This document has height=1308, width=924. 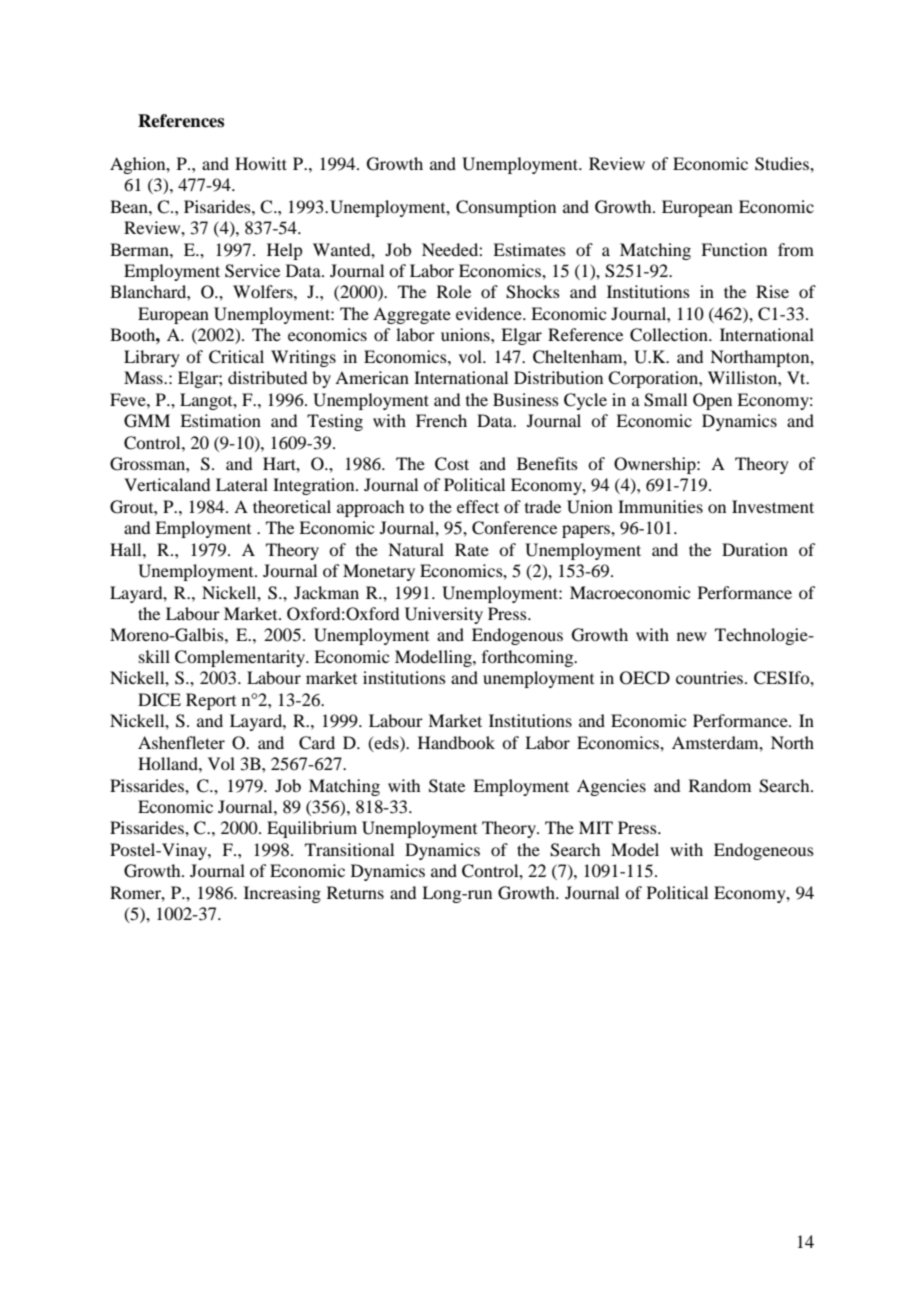 What do you see at coordinates (127, 549) in the document?
I see `Hall` at bounding box center [127, 549].
